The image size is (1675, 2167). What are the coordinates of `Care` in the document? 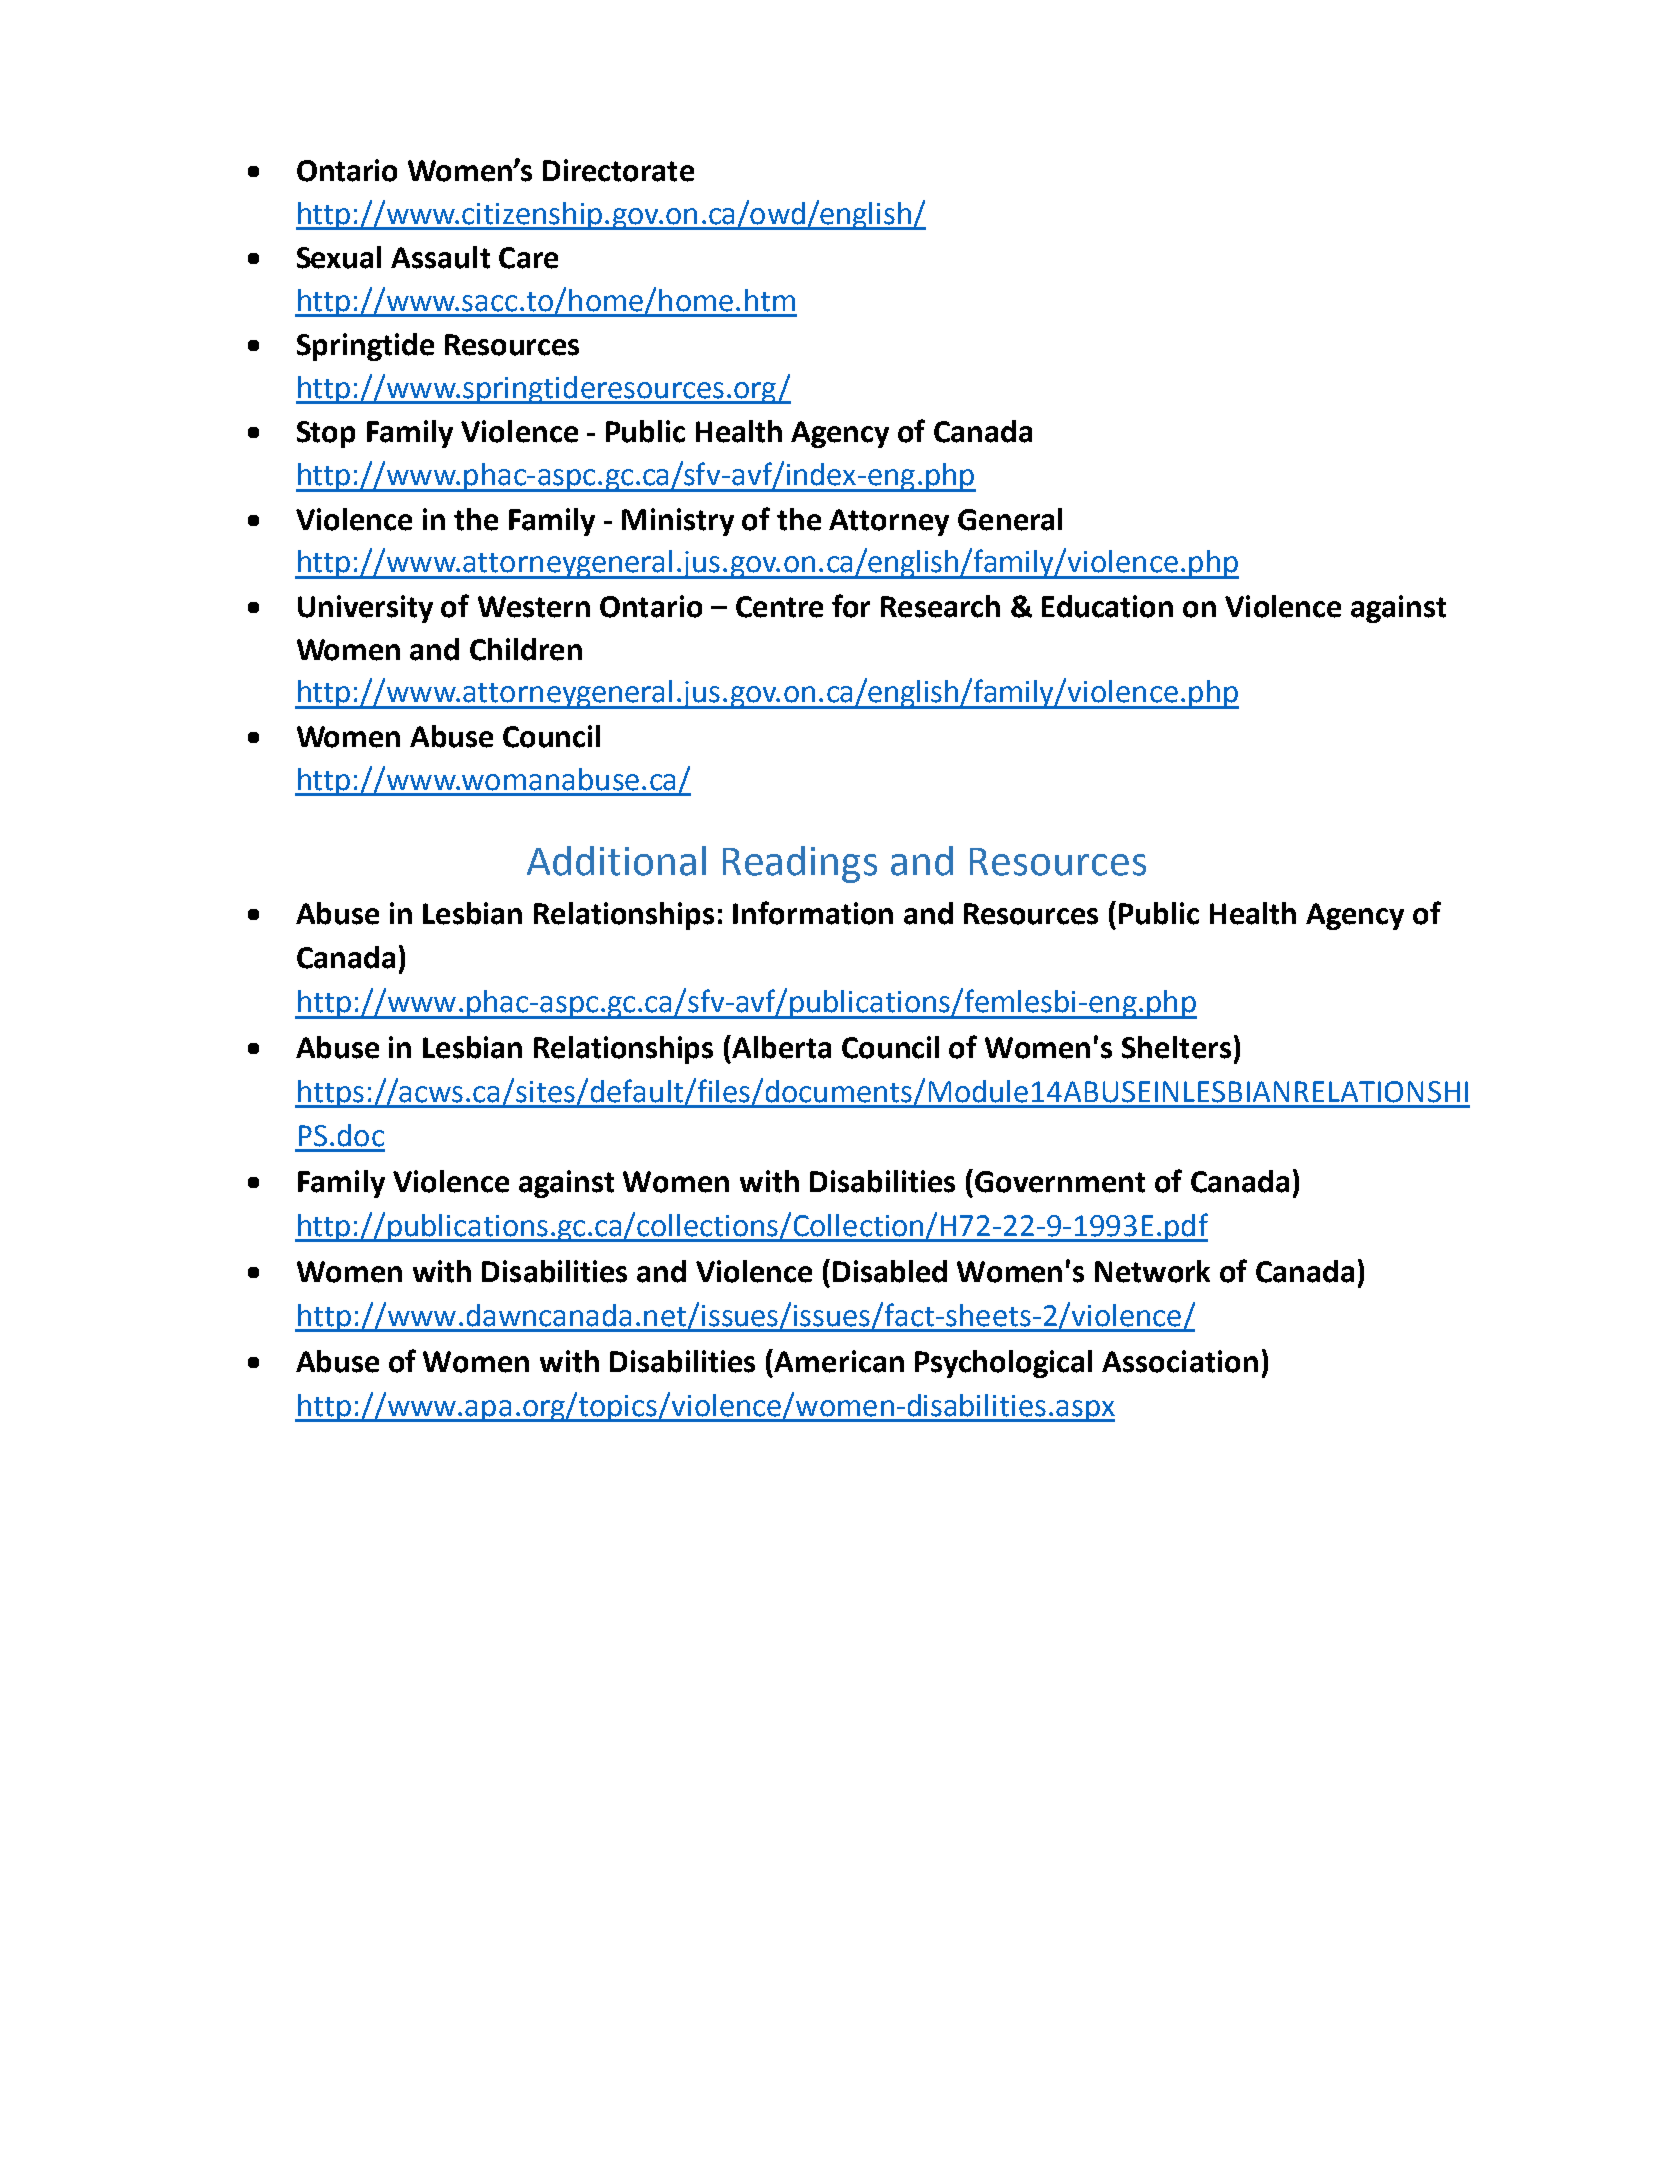 It's located at (528, 258).
